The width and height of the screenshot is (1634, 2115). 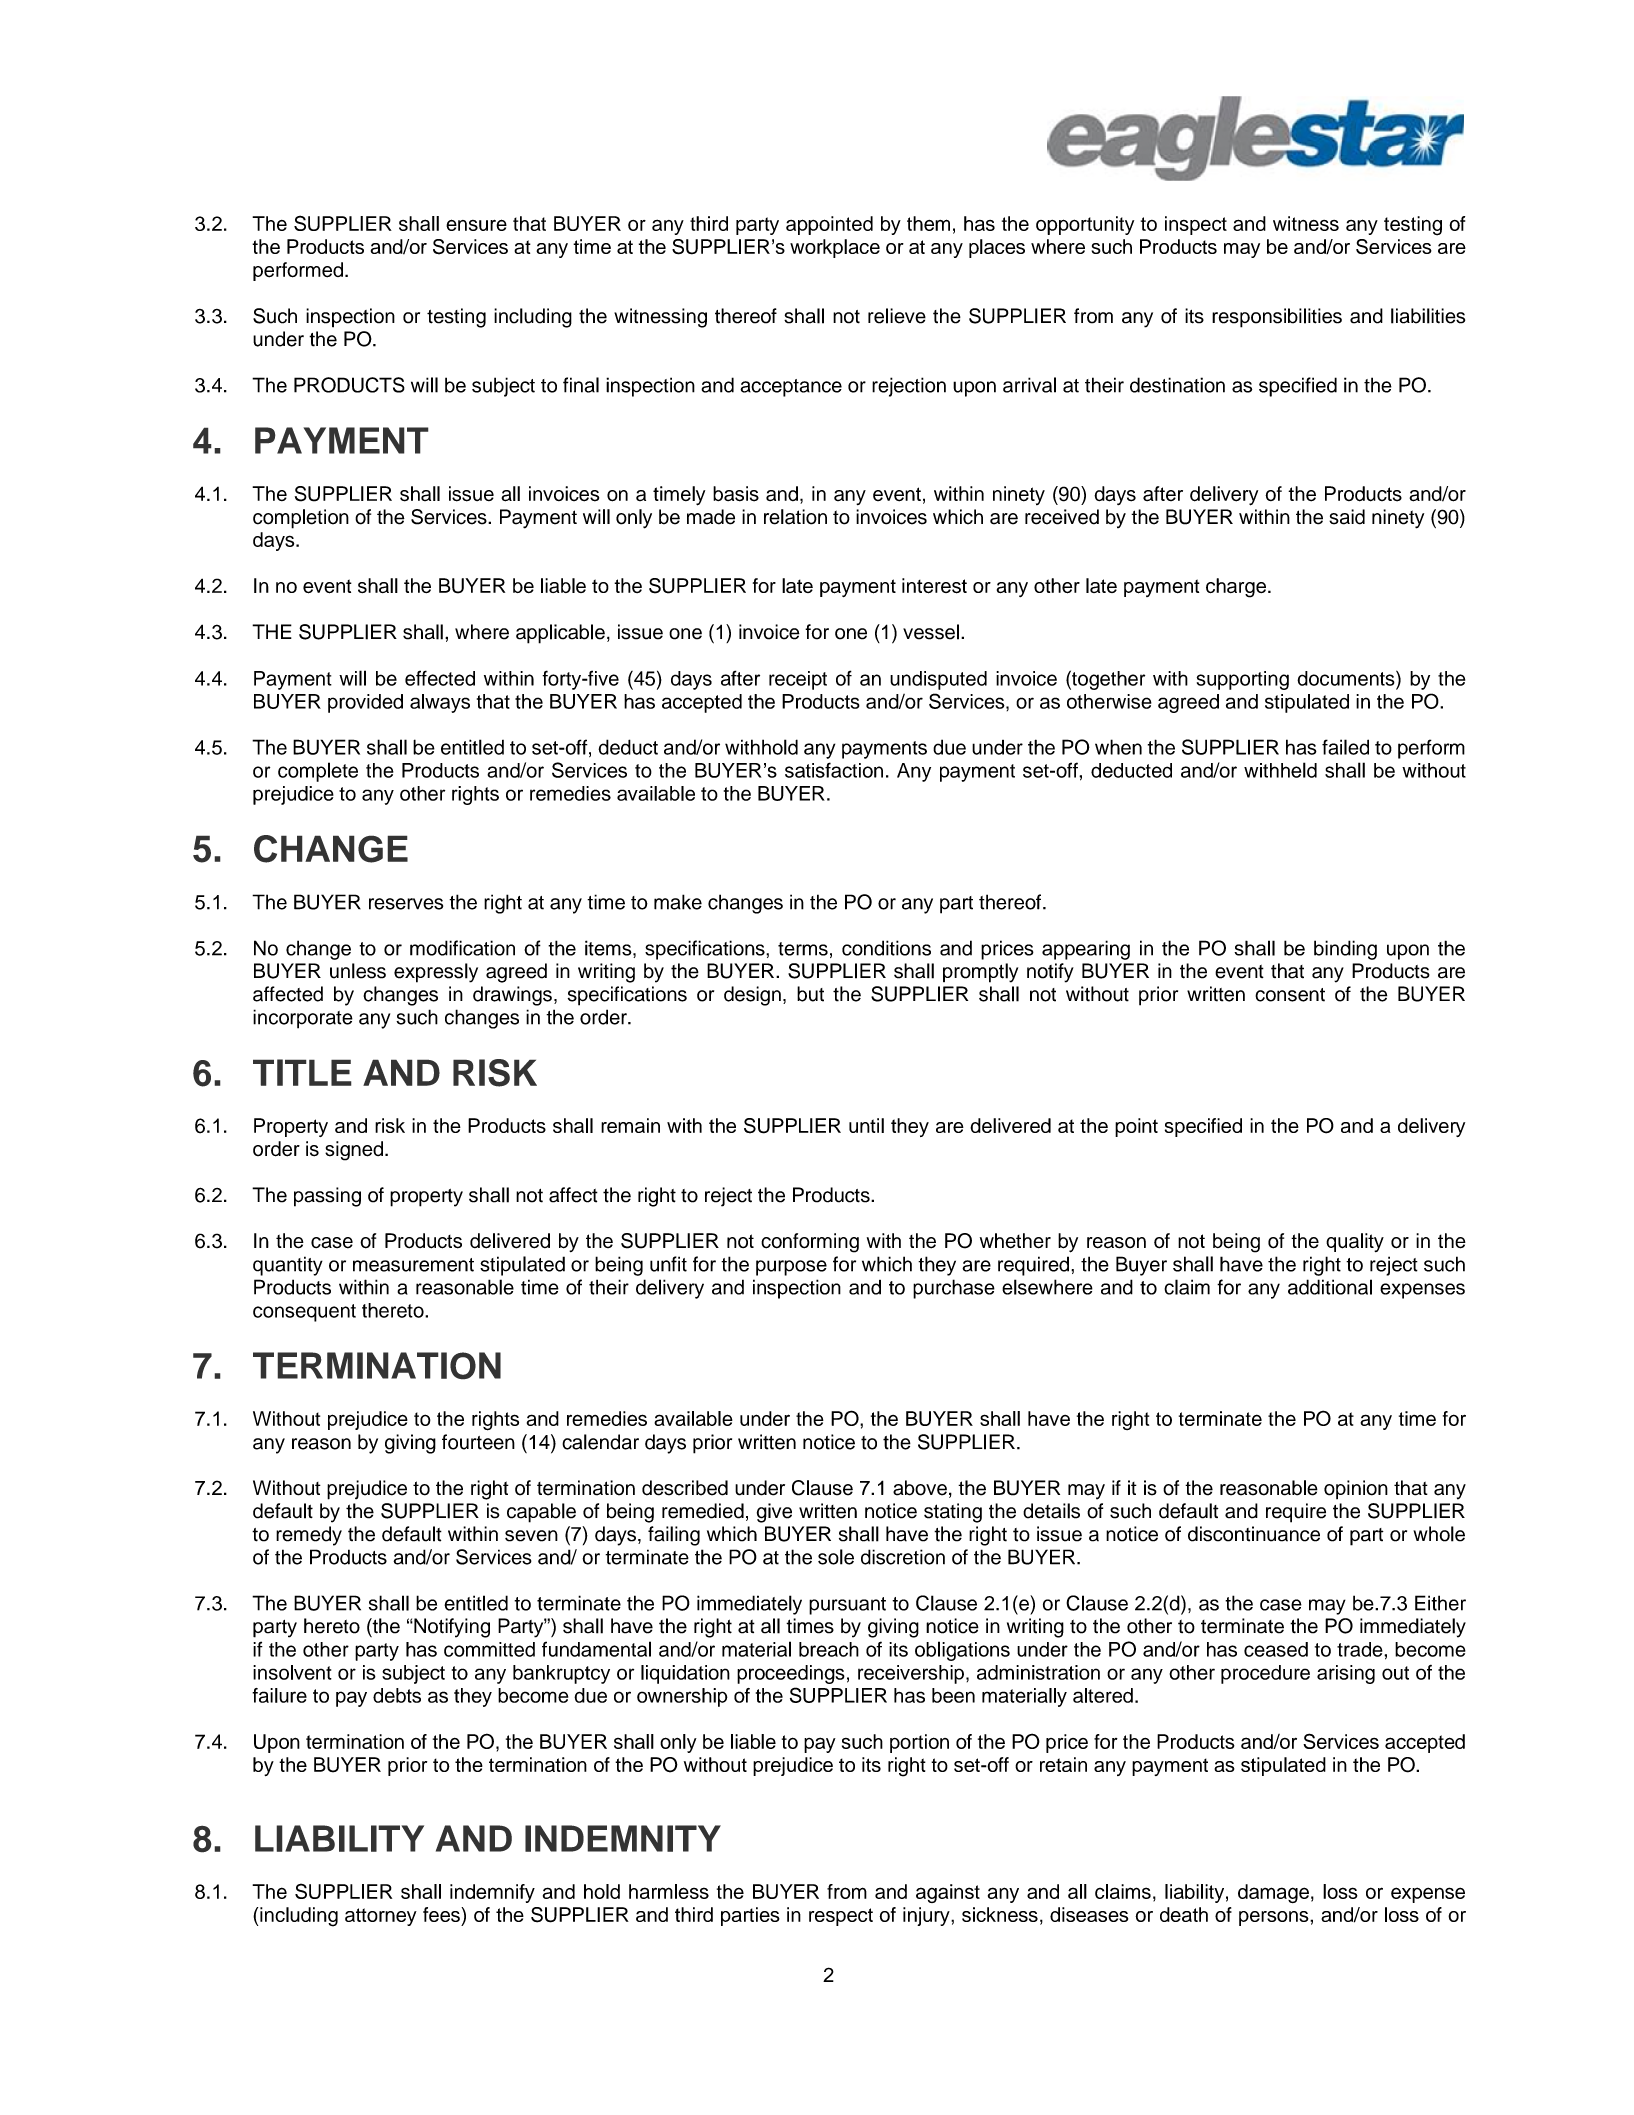 What do you see at coordinates (835, 248) in the screenshot?
I see `workplace` at bounding box center [835, 248].
